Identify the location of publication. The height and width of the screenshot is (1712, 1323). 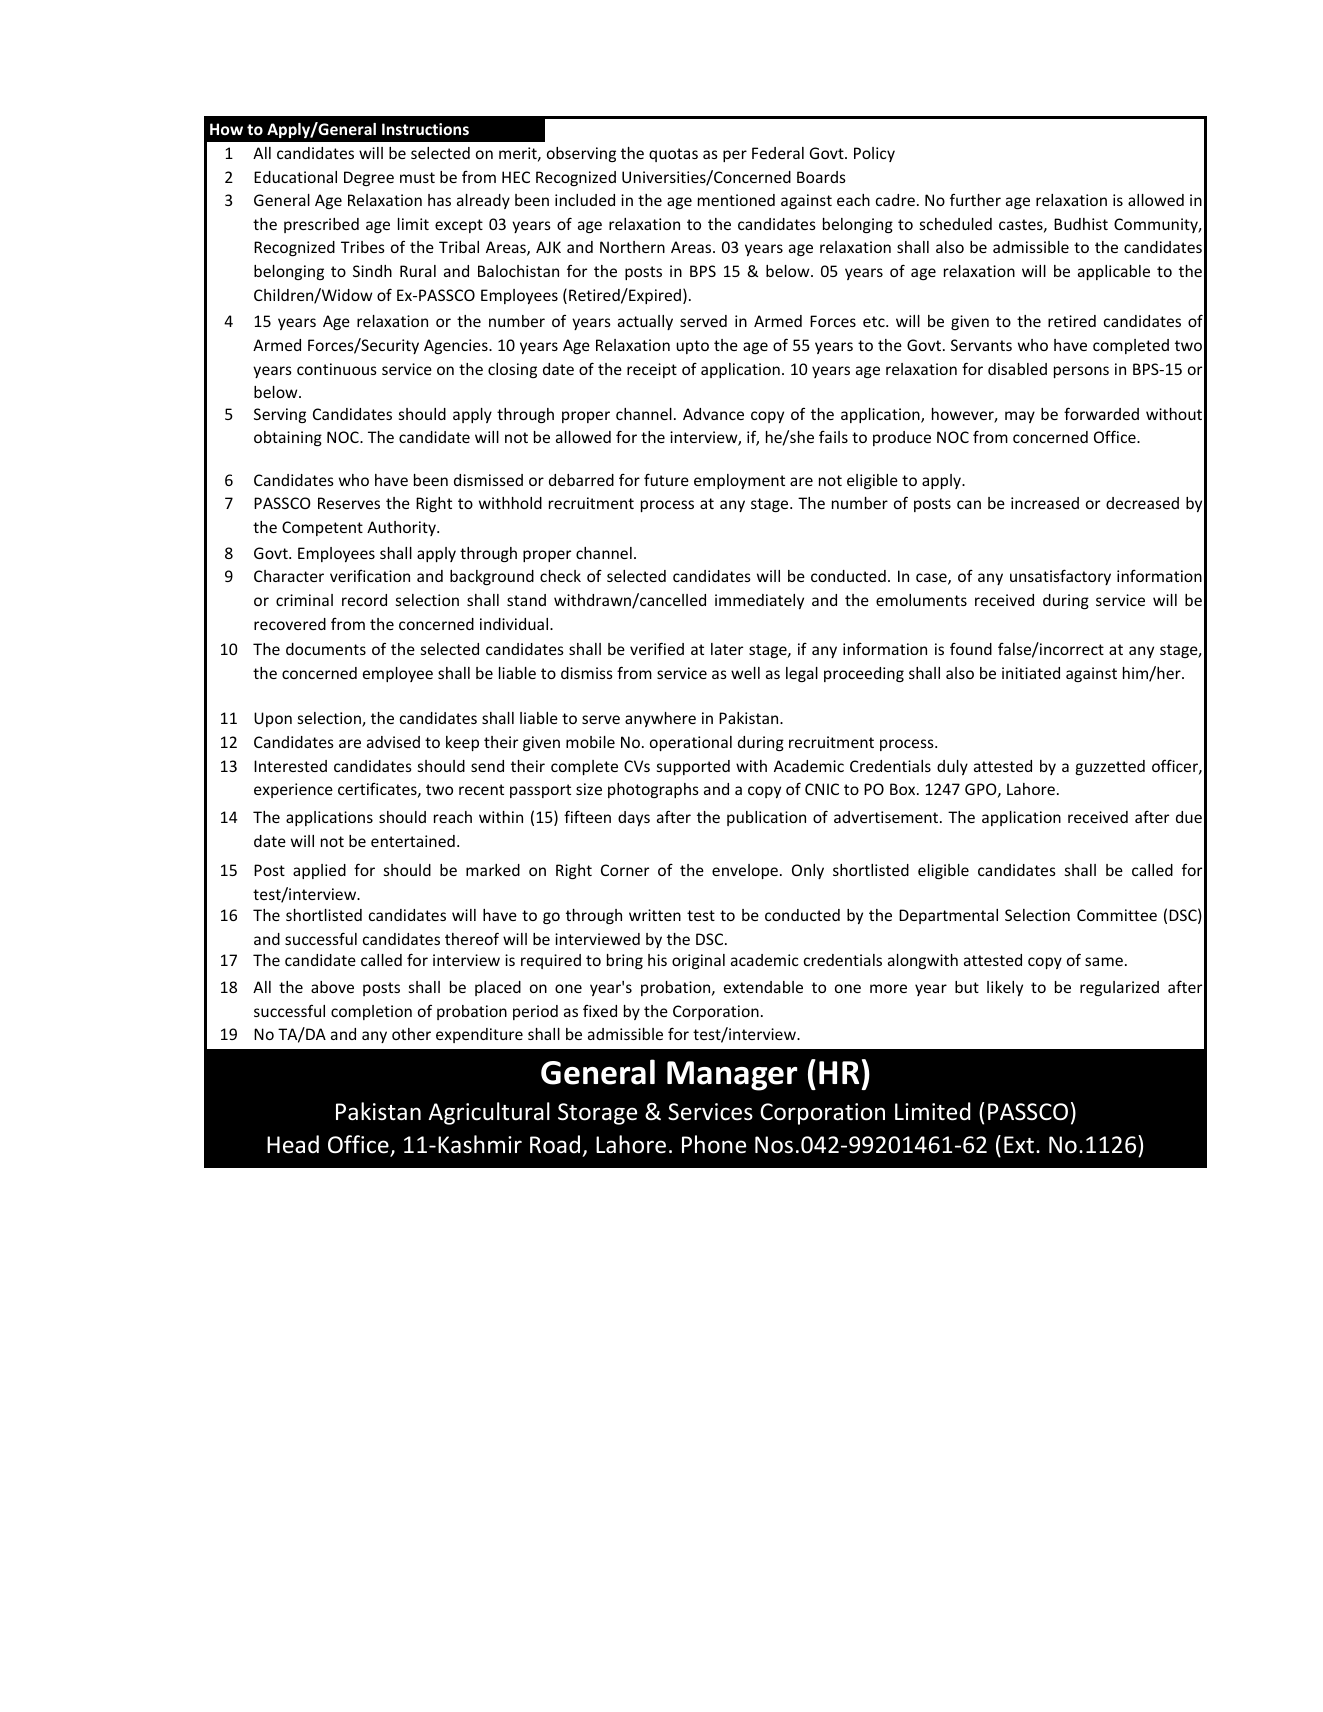
(766, 818).
